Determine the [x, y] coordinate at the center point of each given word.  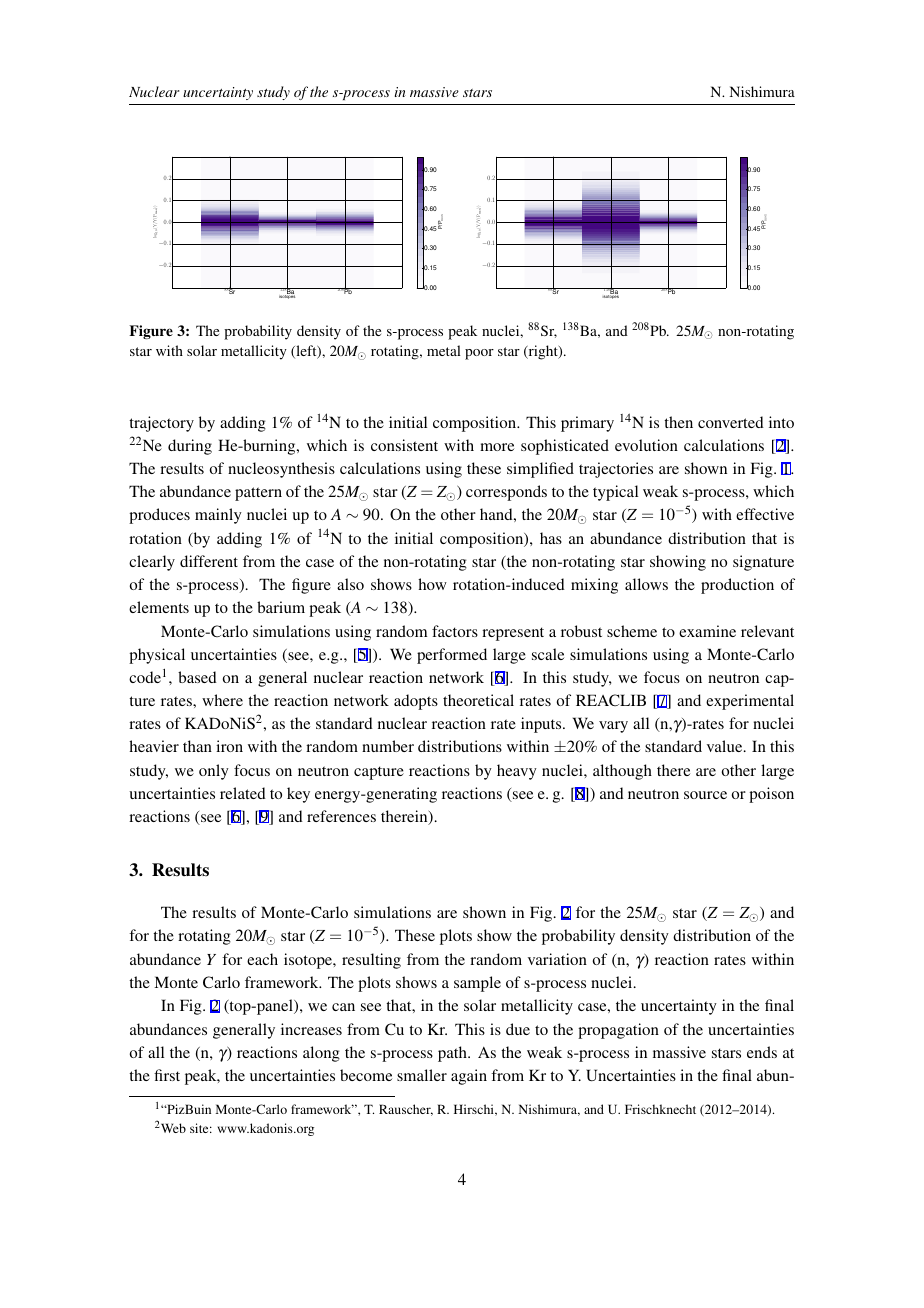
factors [455, 631]
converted [731, 422]
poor [479, 354]
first [167, 1075]
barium [281, 607]
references [341, 816]
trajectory [161, 424]
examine [707, 631]
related [243, 793]
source [705, 795]
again [469, 1077]
